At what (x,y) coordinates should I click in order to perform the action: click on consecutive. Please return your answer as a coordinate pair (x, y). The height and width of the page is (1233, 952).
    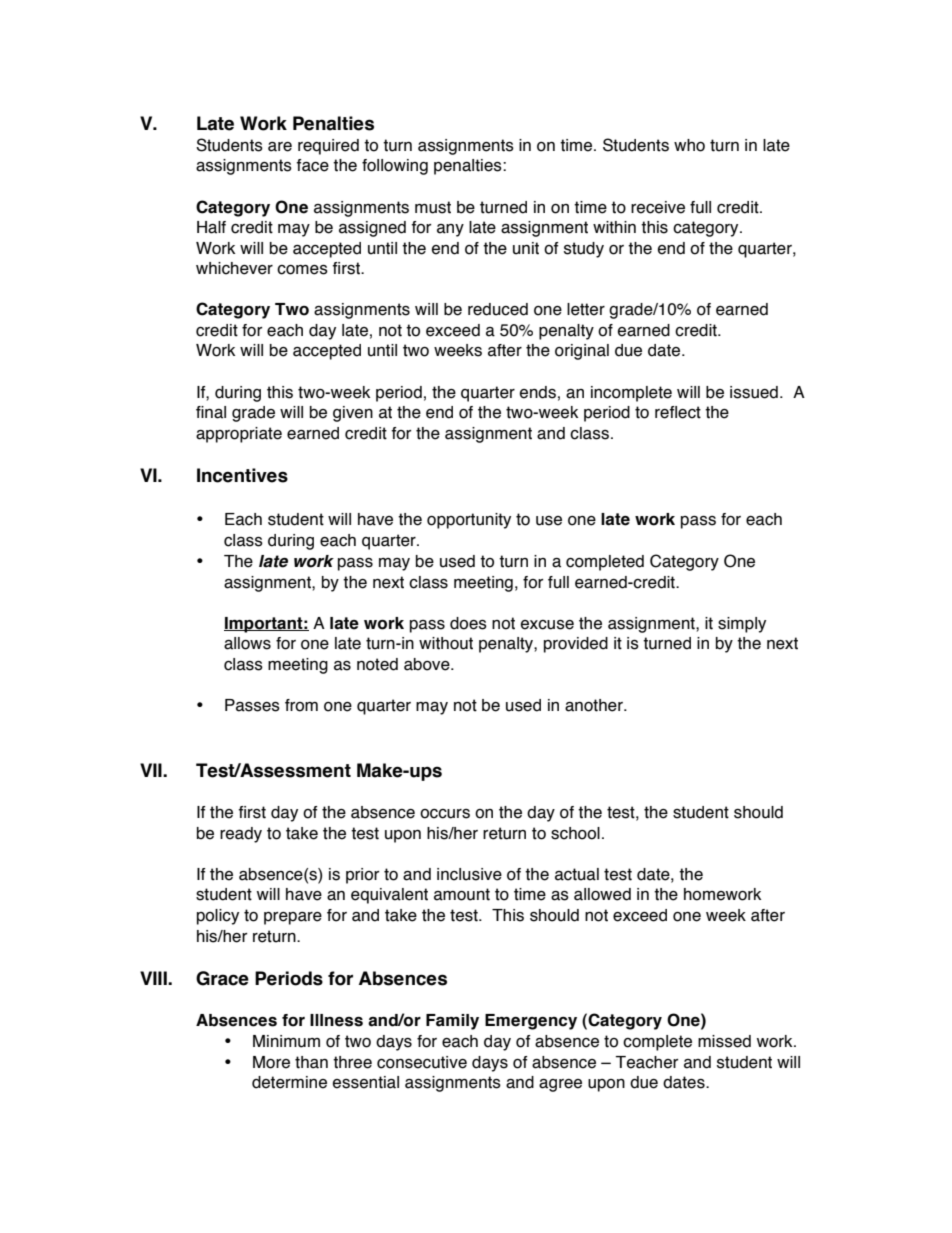
    Looking at the image, I should click on (422, 1062).
